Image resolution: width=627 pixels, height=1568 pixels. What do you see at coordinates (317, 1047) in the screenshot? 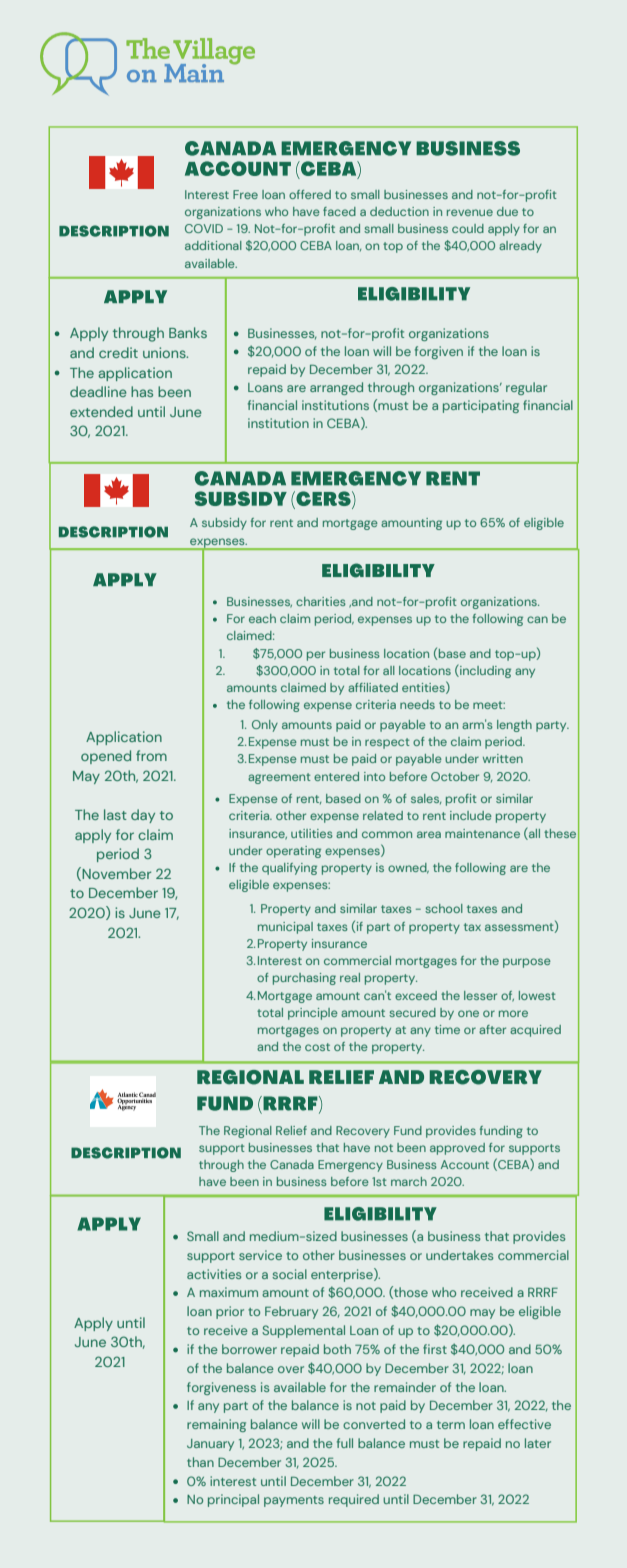
I see `cost` at bounding box center [317, 1047].
